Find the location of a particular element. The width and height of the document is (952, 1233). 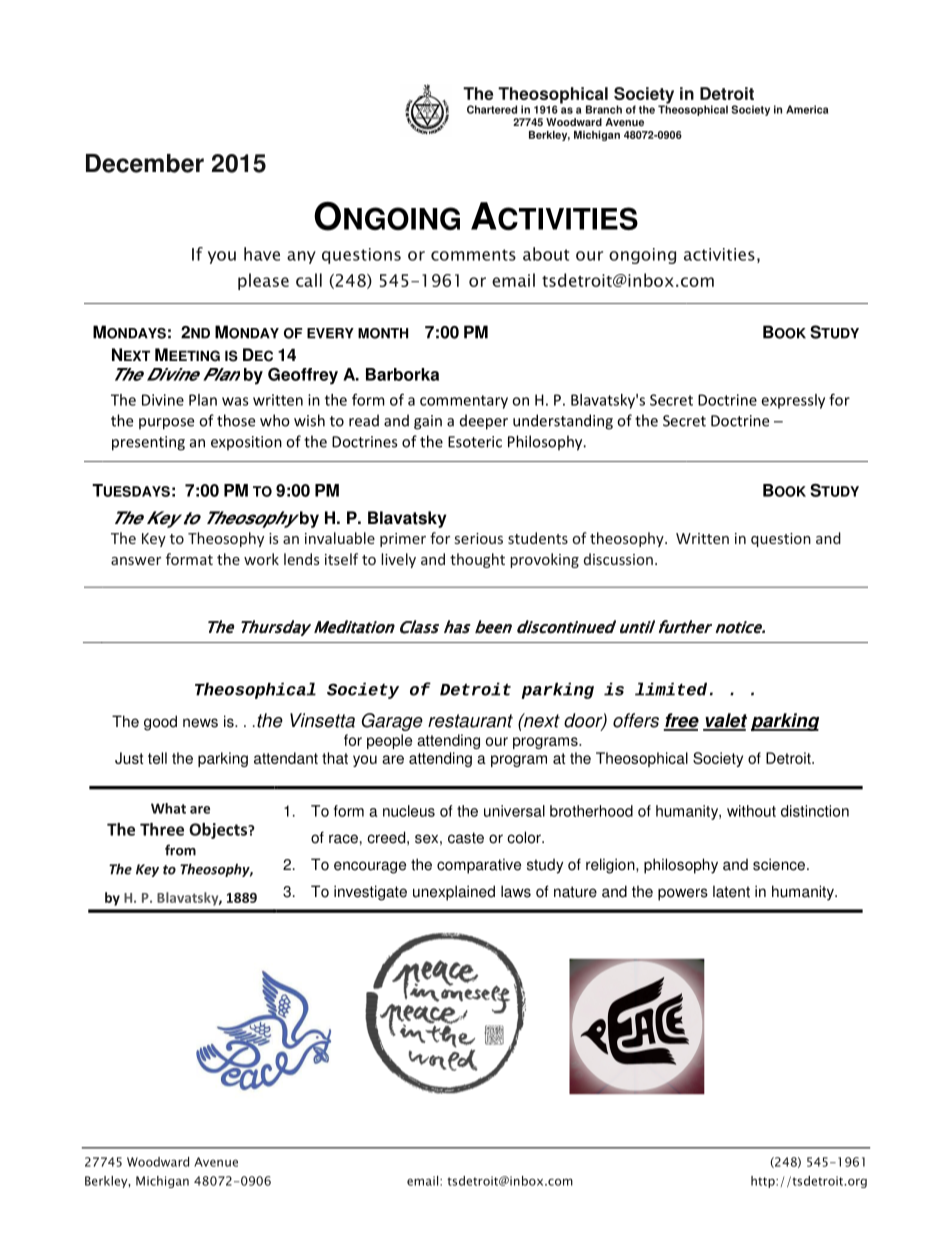

December is located at coordinates (145, 163).
